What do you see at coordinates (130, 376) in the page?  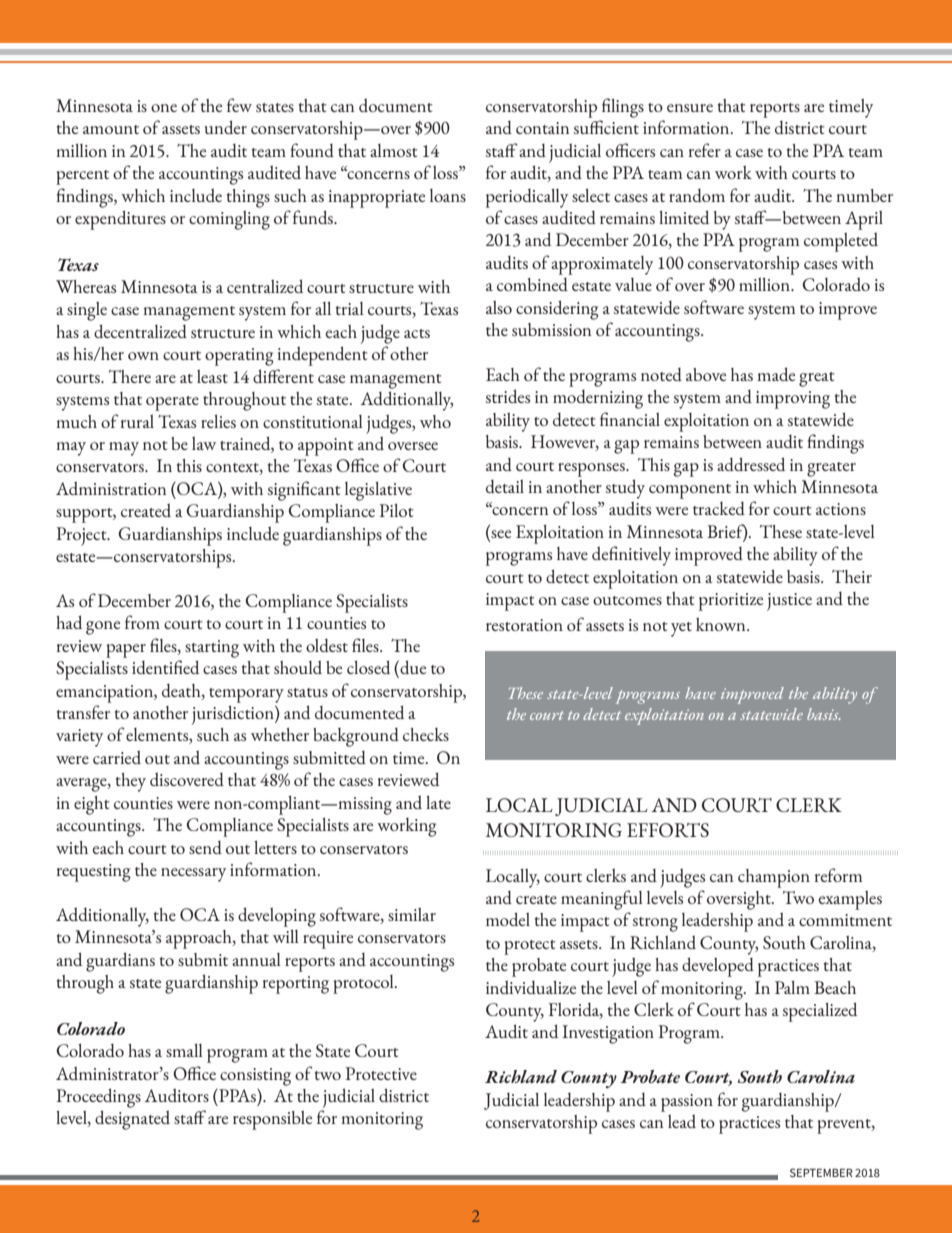 I see `There` at bounding box center [130, 376].
